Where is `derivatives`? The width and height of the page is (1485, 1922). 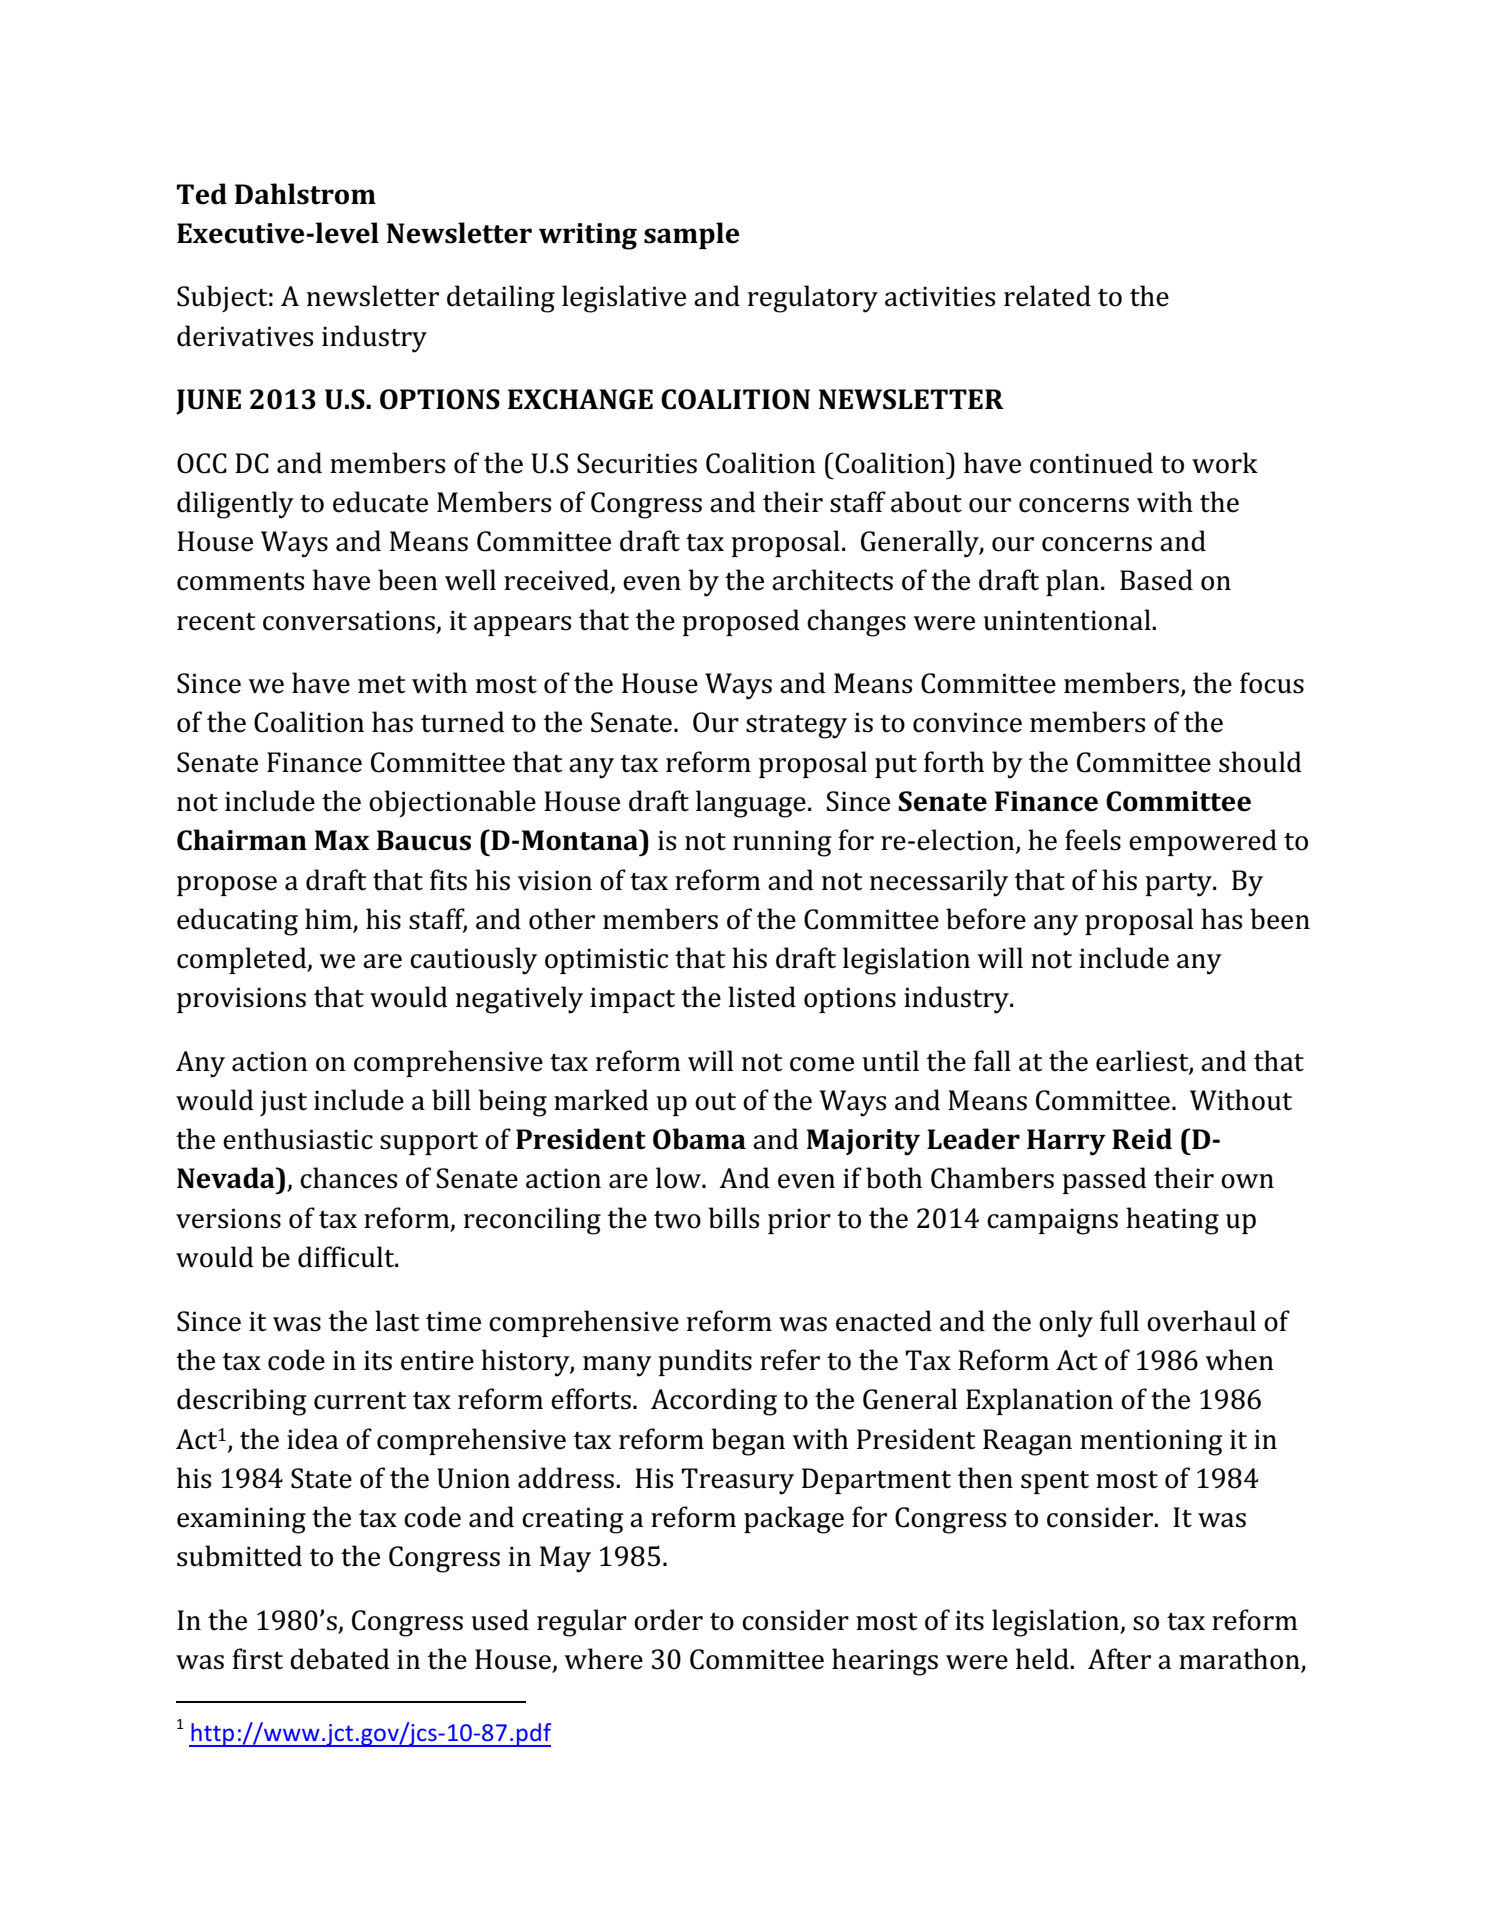
derivatives is located at coordinates (245, 336).
